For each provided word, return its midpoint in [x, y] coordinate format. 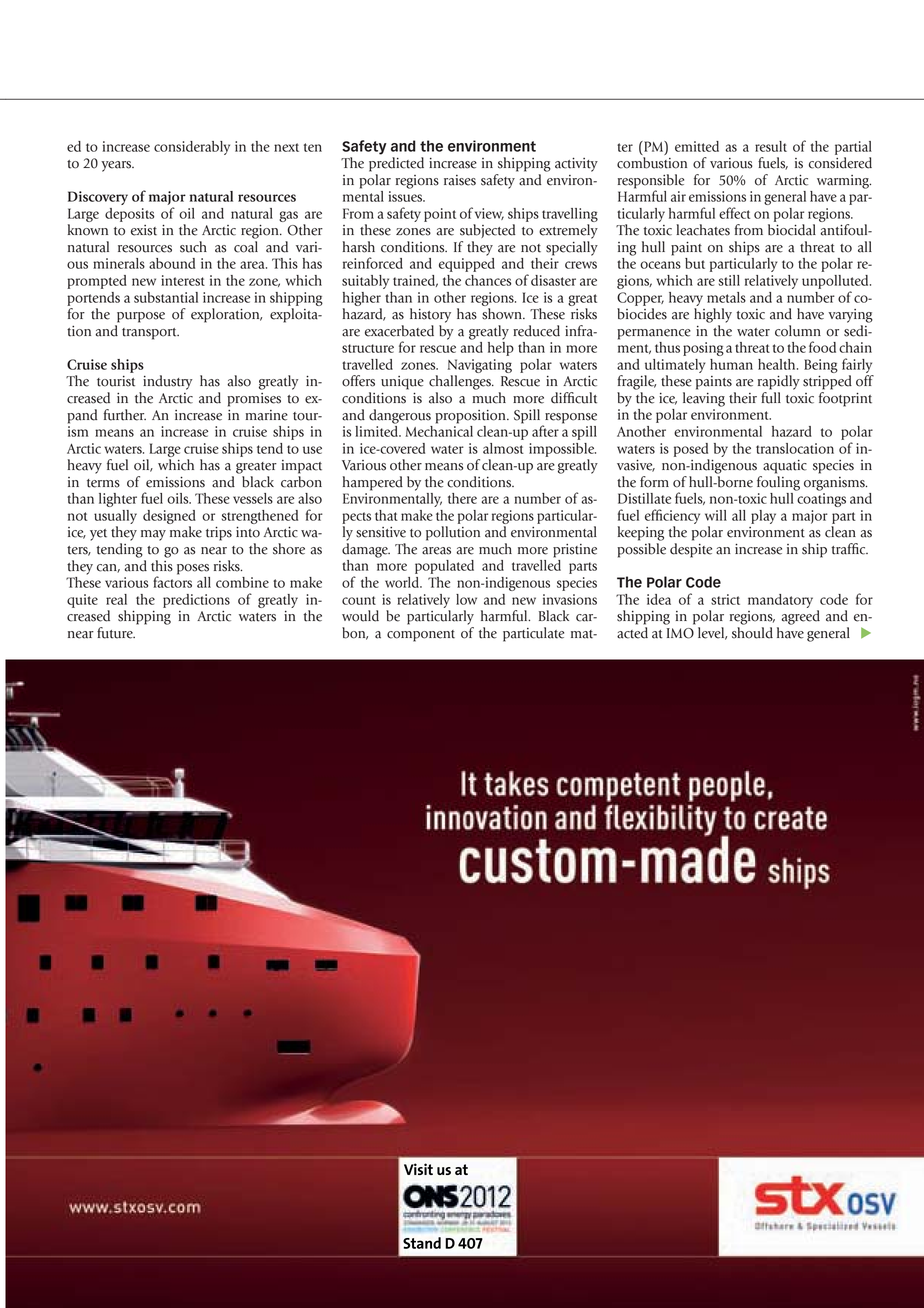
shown [503, 314]
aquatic [785, 467]
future [116, 633]
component [421, 636]
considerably [192, 148]
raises [460, 180]
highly [713, 315]
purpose [141, 317]
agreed [800, 617]
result [771, 146]
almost [503, 448]
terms [103, 483]
